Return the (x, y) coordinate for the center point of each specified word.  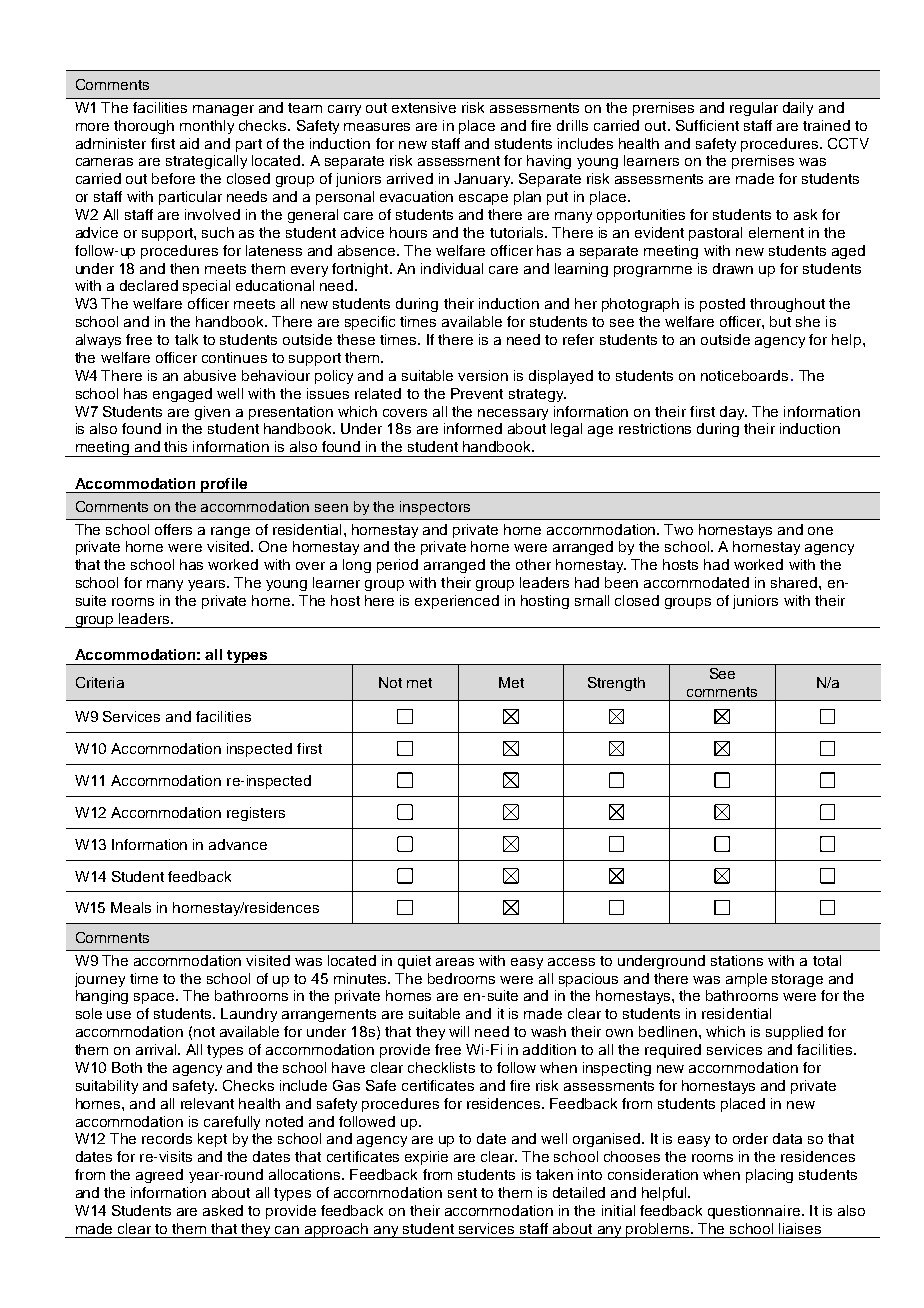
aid (189, 143)
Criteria (100, 682)
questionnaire (754, 1212)
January (483, 180)
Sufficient (707, 125)
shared (795, 582)
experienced (457, 602)
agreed (159, 1176)
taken (554, 1174)
